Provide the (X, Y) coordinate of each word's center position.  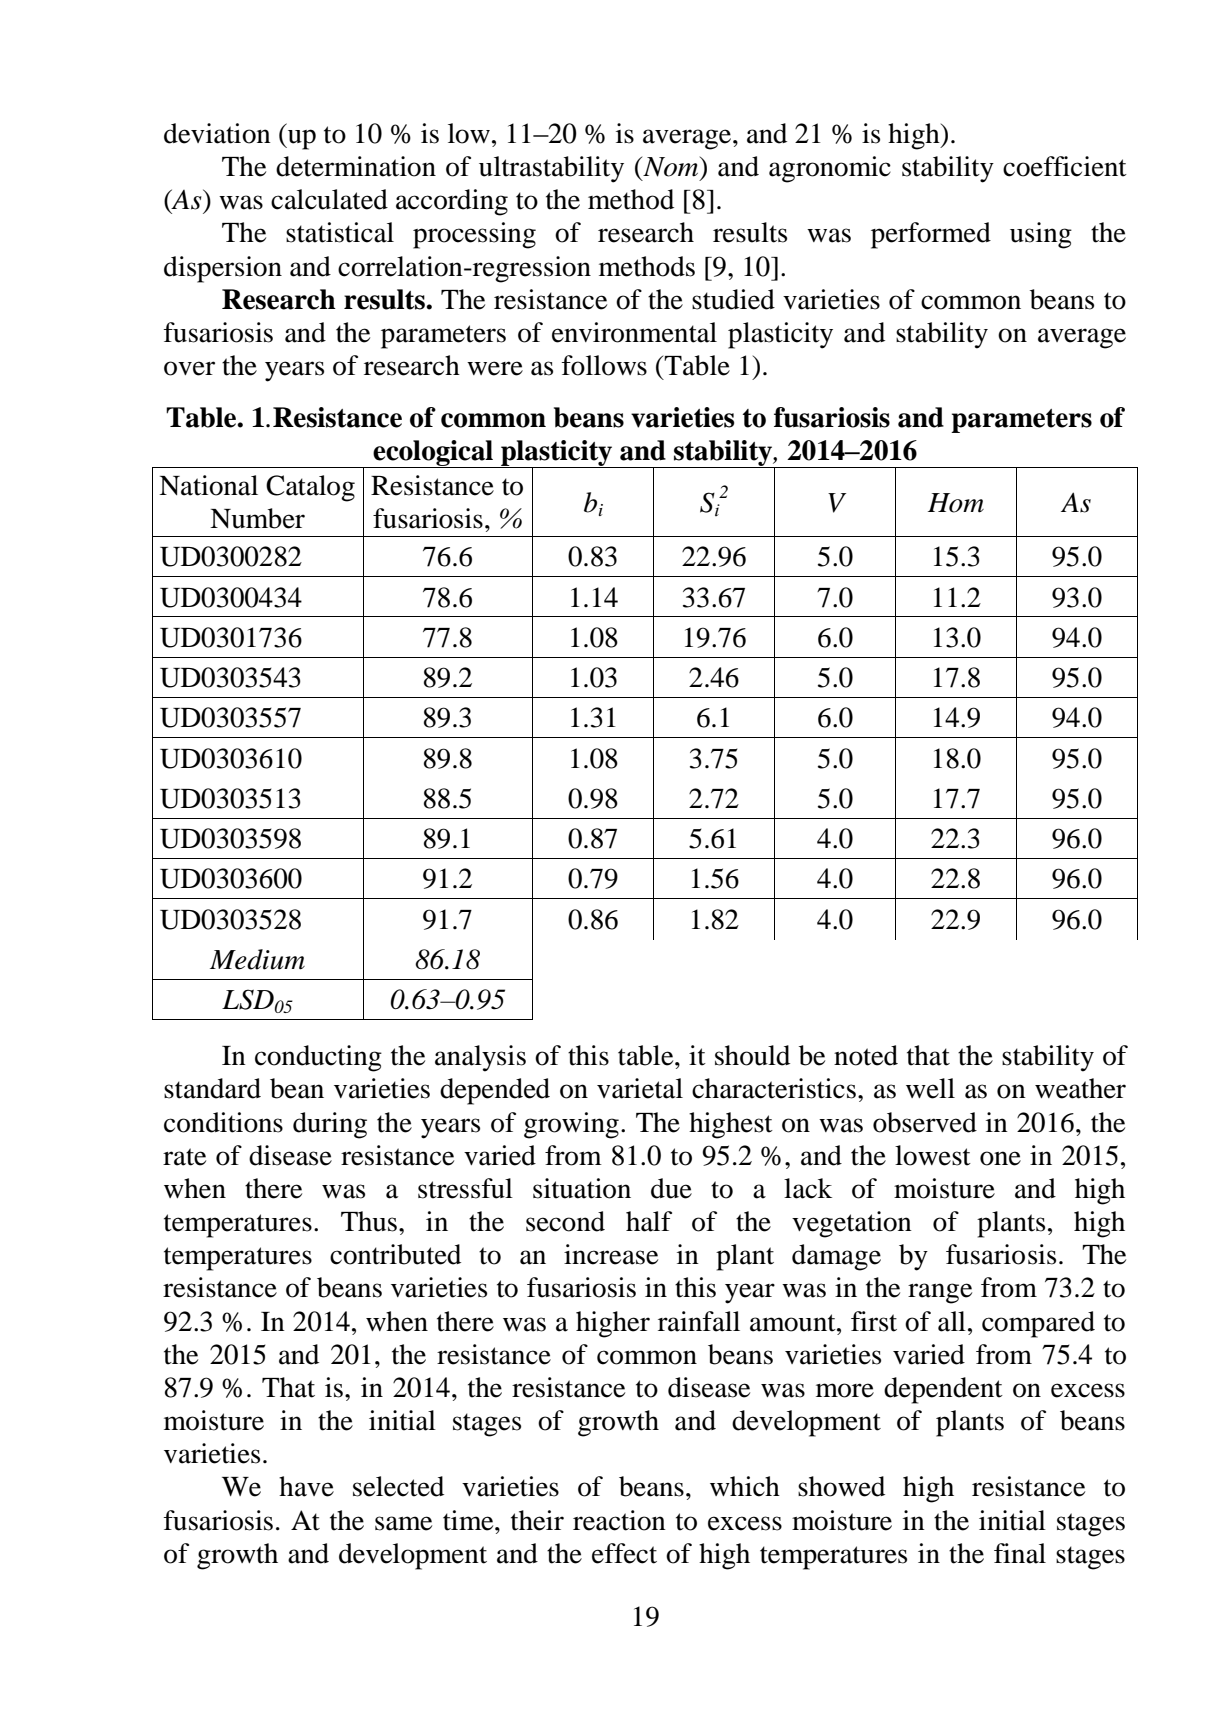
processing (474, 235)
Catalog (310, 488)
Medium (257, 959)
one (1000, 1158)
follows (604, 365)
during (330, 1125)
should (752, 1055)
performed (931, 235)
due (671, 1188)
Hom (956, 503)
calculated (329, 199)
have (306, 1486)
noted (866, 1055)
